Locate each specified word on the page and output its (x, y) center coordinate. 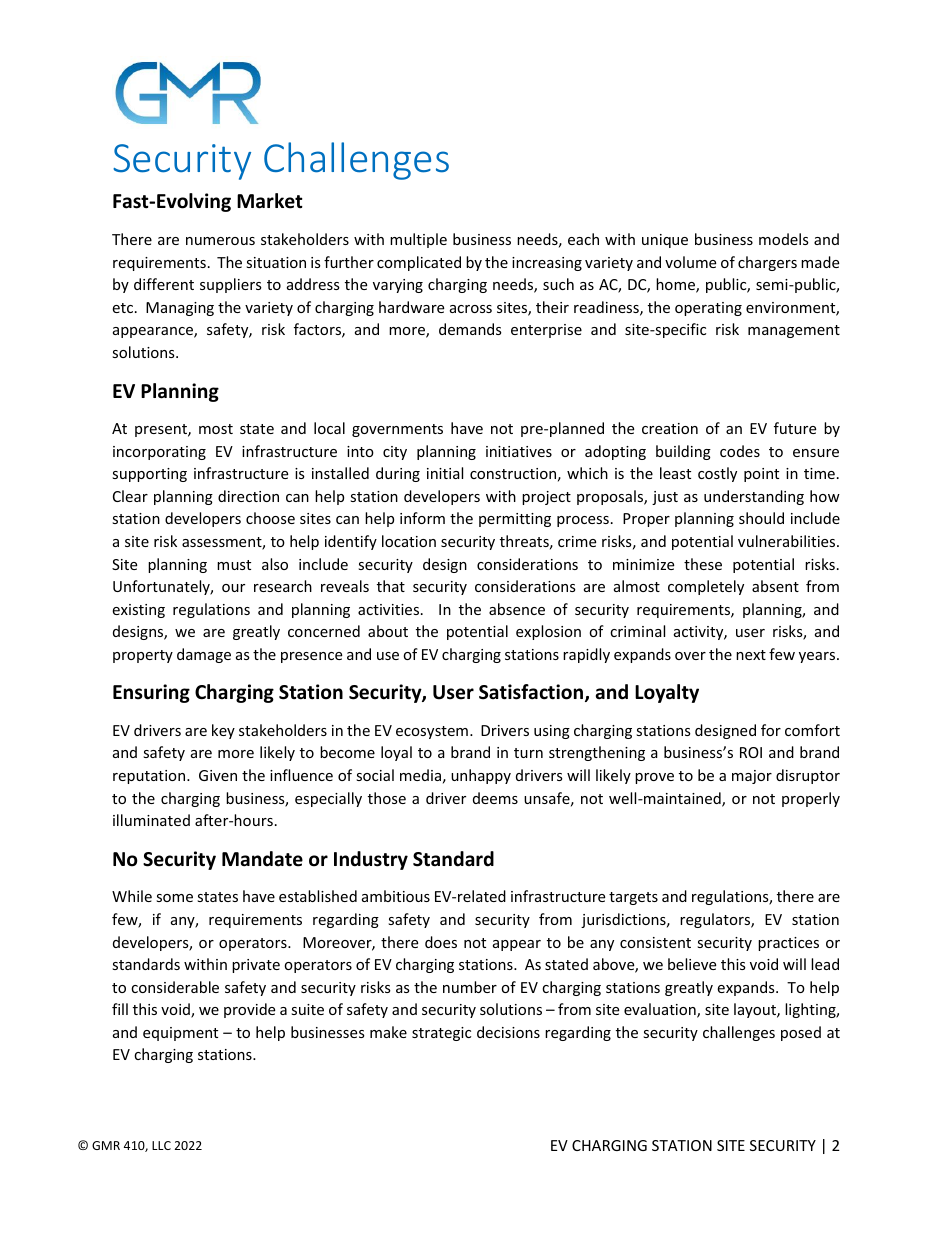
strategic (441, 1034)
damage (204, 655)
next (751, 655)
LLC (161, 1145)
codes (740, 451)
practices (788, 944)
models (784, 239)
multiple (418, 240)
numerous (220, 241)
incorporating (159, 453)
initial (445, 473)
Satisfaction (532, 693)
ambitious (396, 896)
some (174, 898)
